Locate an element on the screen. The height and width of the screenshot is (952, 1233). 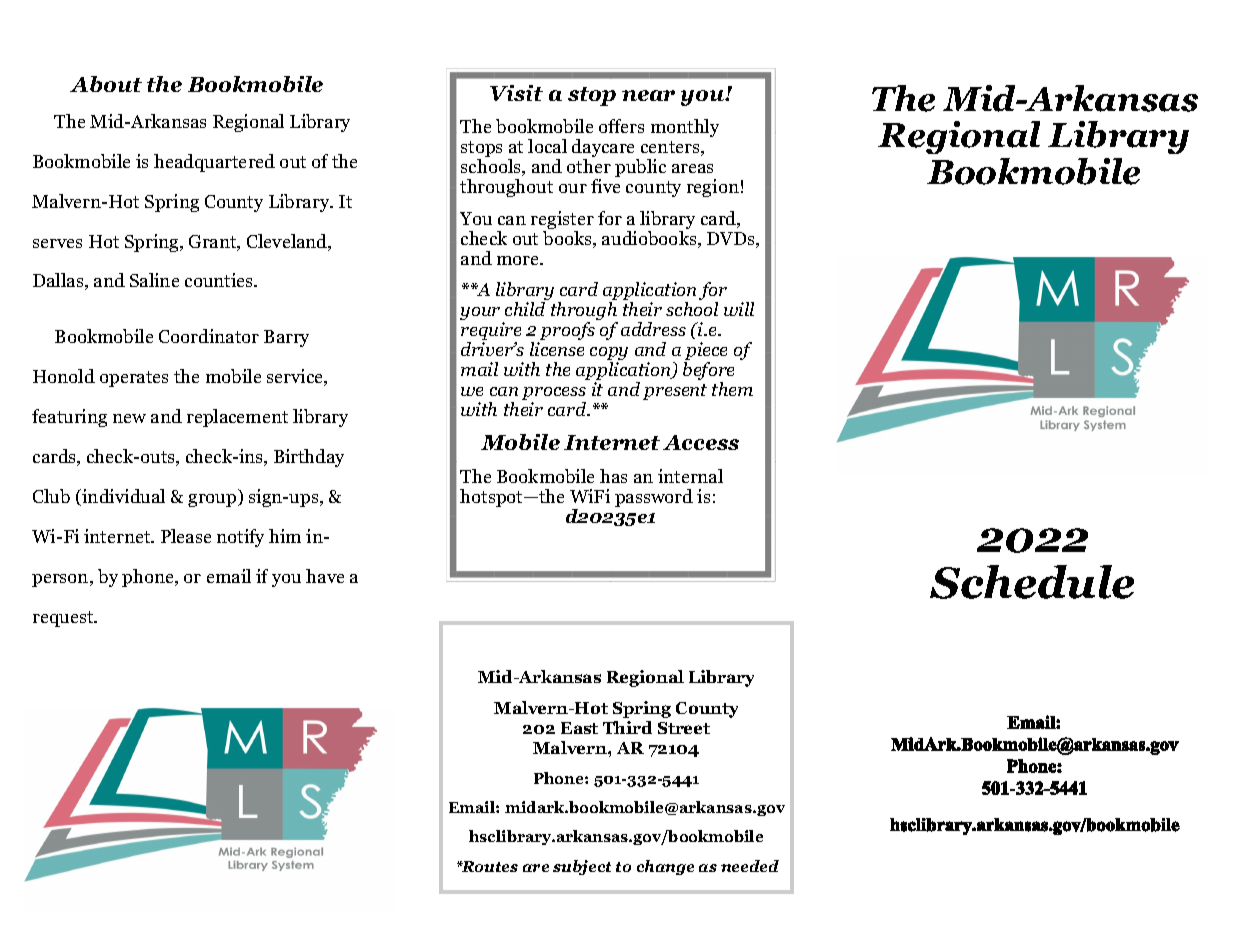
them is located at coordinates (732, 389).
